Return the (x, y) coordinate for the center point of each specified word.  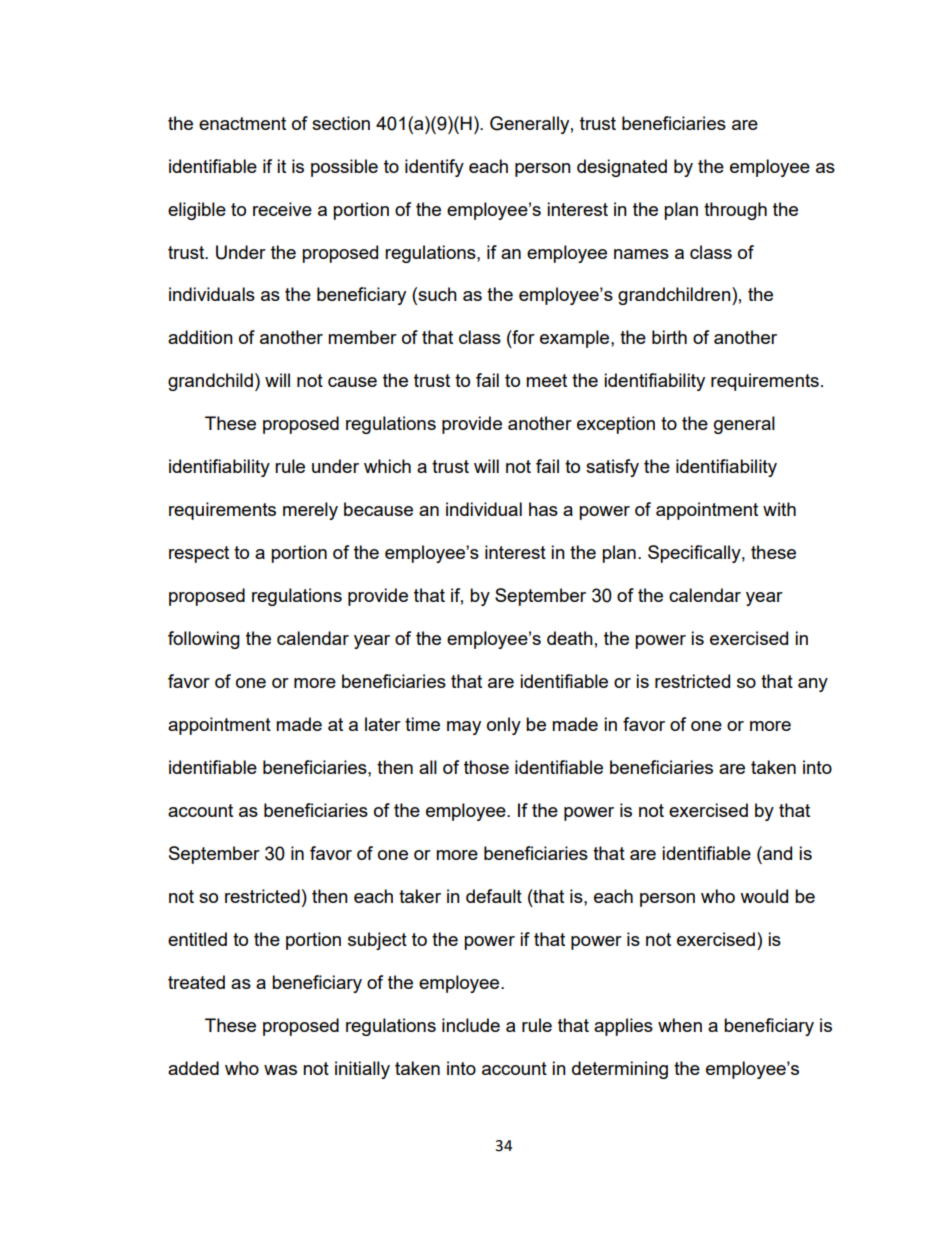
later (383, 724)
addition (200, 337)
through (735, 211)
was (280, 1070)
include (471, 1025)
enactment (242, 123)
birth (669, 337)
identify (434, 168)
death (570, 638)
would (764, 896)
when (680, 1025)
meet (546, 380)
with (779, 509)
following (204, 640)
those (486, 767)
